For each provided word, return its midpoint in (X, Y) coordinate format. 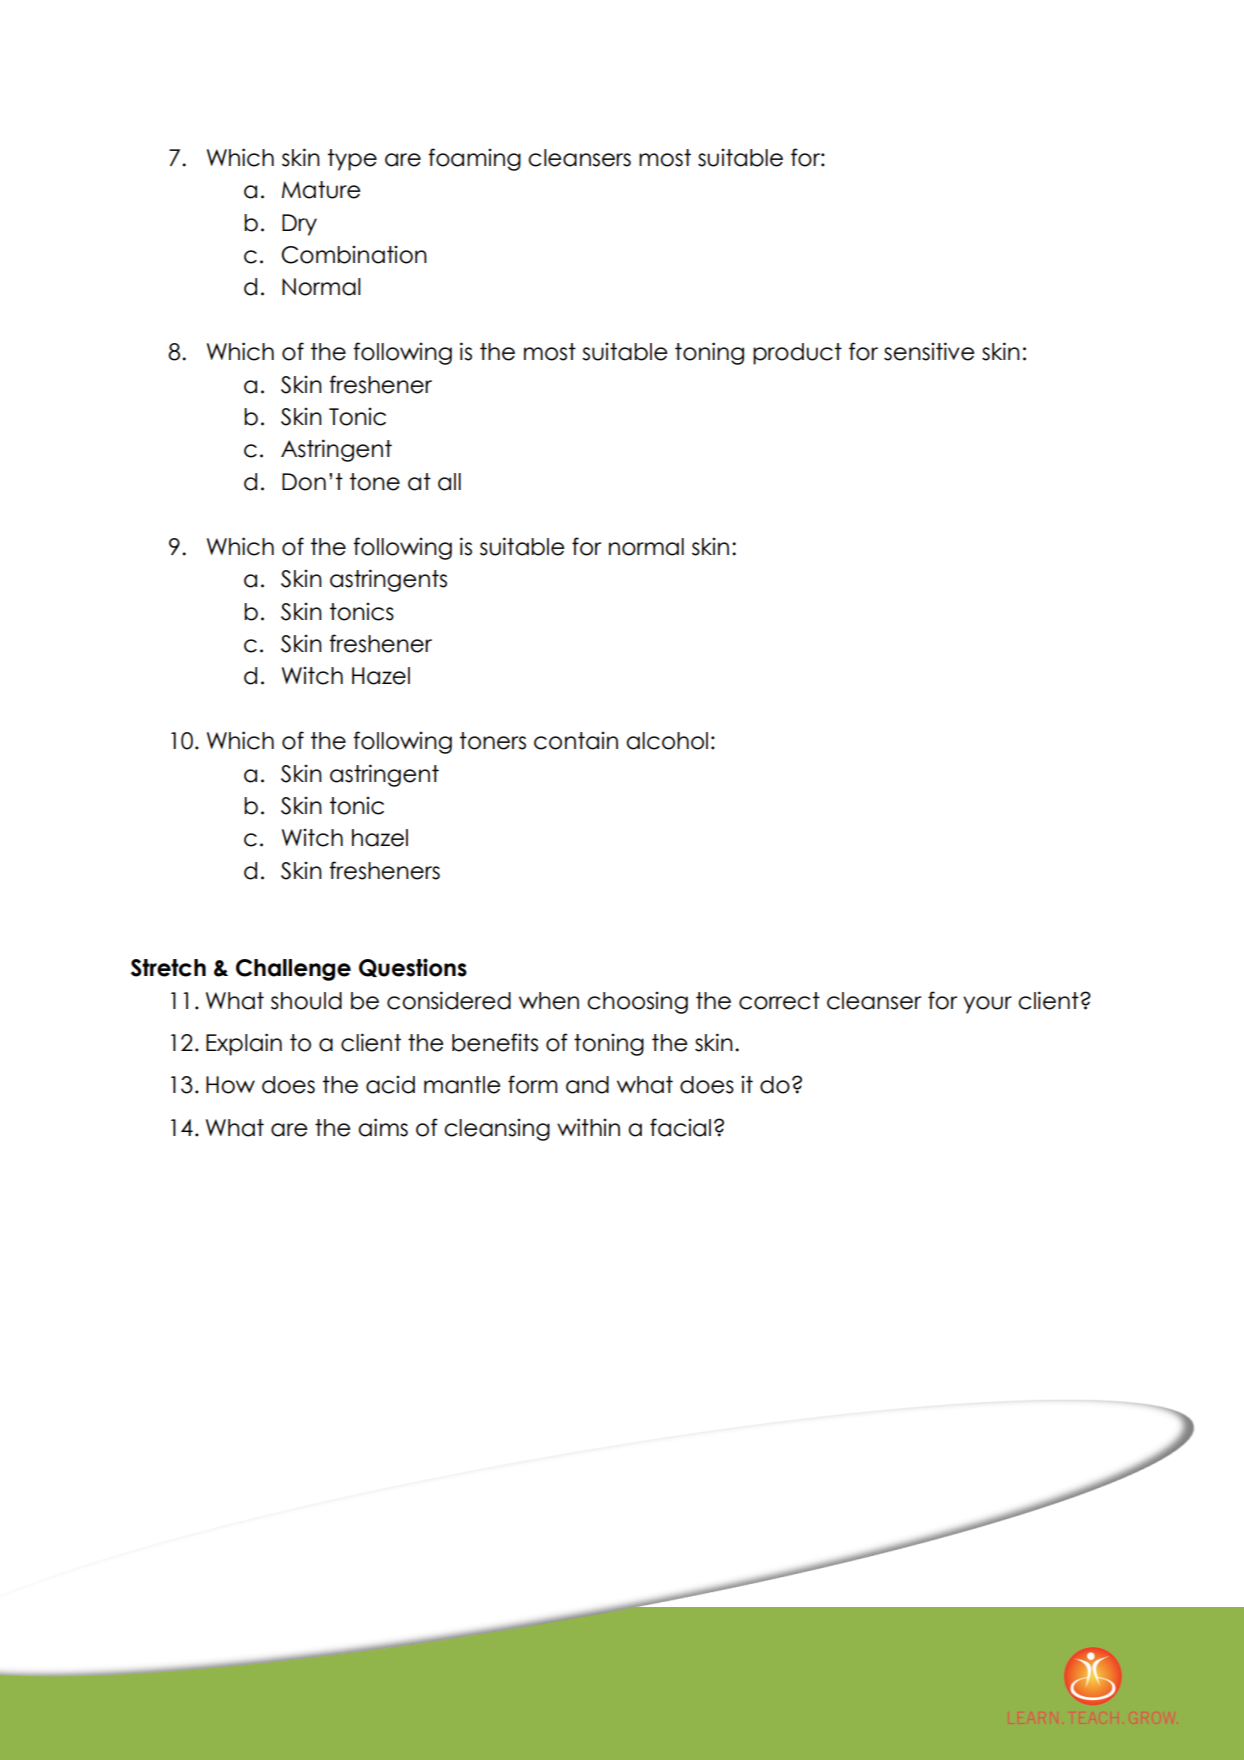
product (797, 354)
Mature (321, 190)
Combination (354, 254)
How (230, 1085)
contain (576, 740)
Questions (413, 967)
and (587, 1085)
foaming (474, 159)
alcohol (667, 741)
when (549, 1001)
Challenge (293, 970)
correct (779, 1001)
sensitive (929, 351)
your (987, 1005)
